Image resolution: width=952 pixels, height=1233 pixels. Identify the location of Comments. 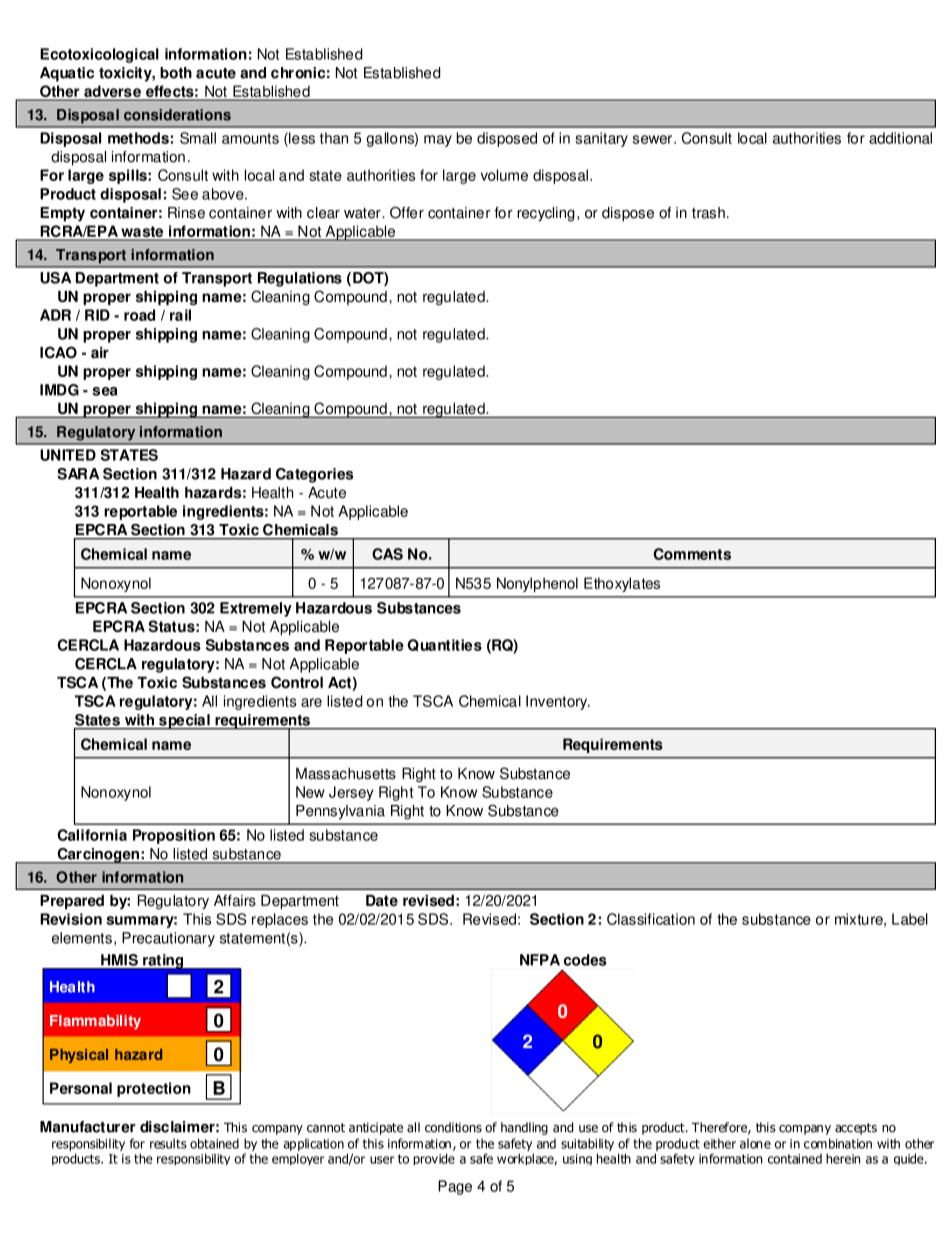
(692, 554).
